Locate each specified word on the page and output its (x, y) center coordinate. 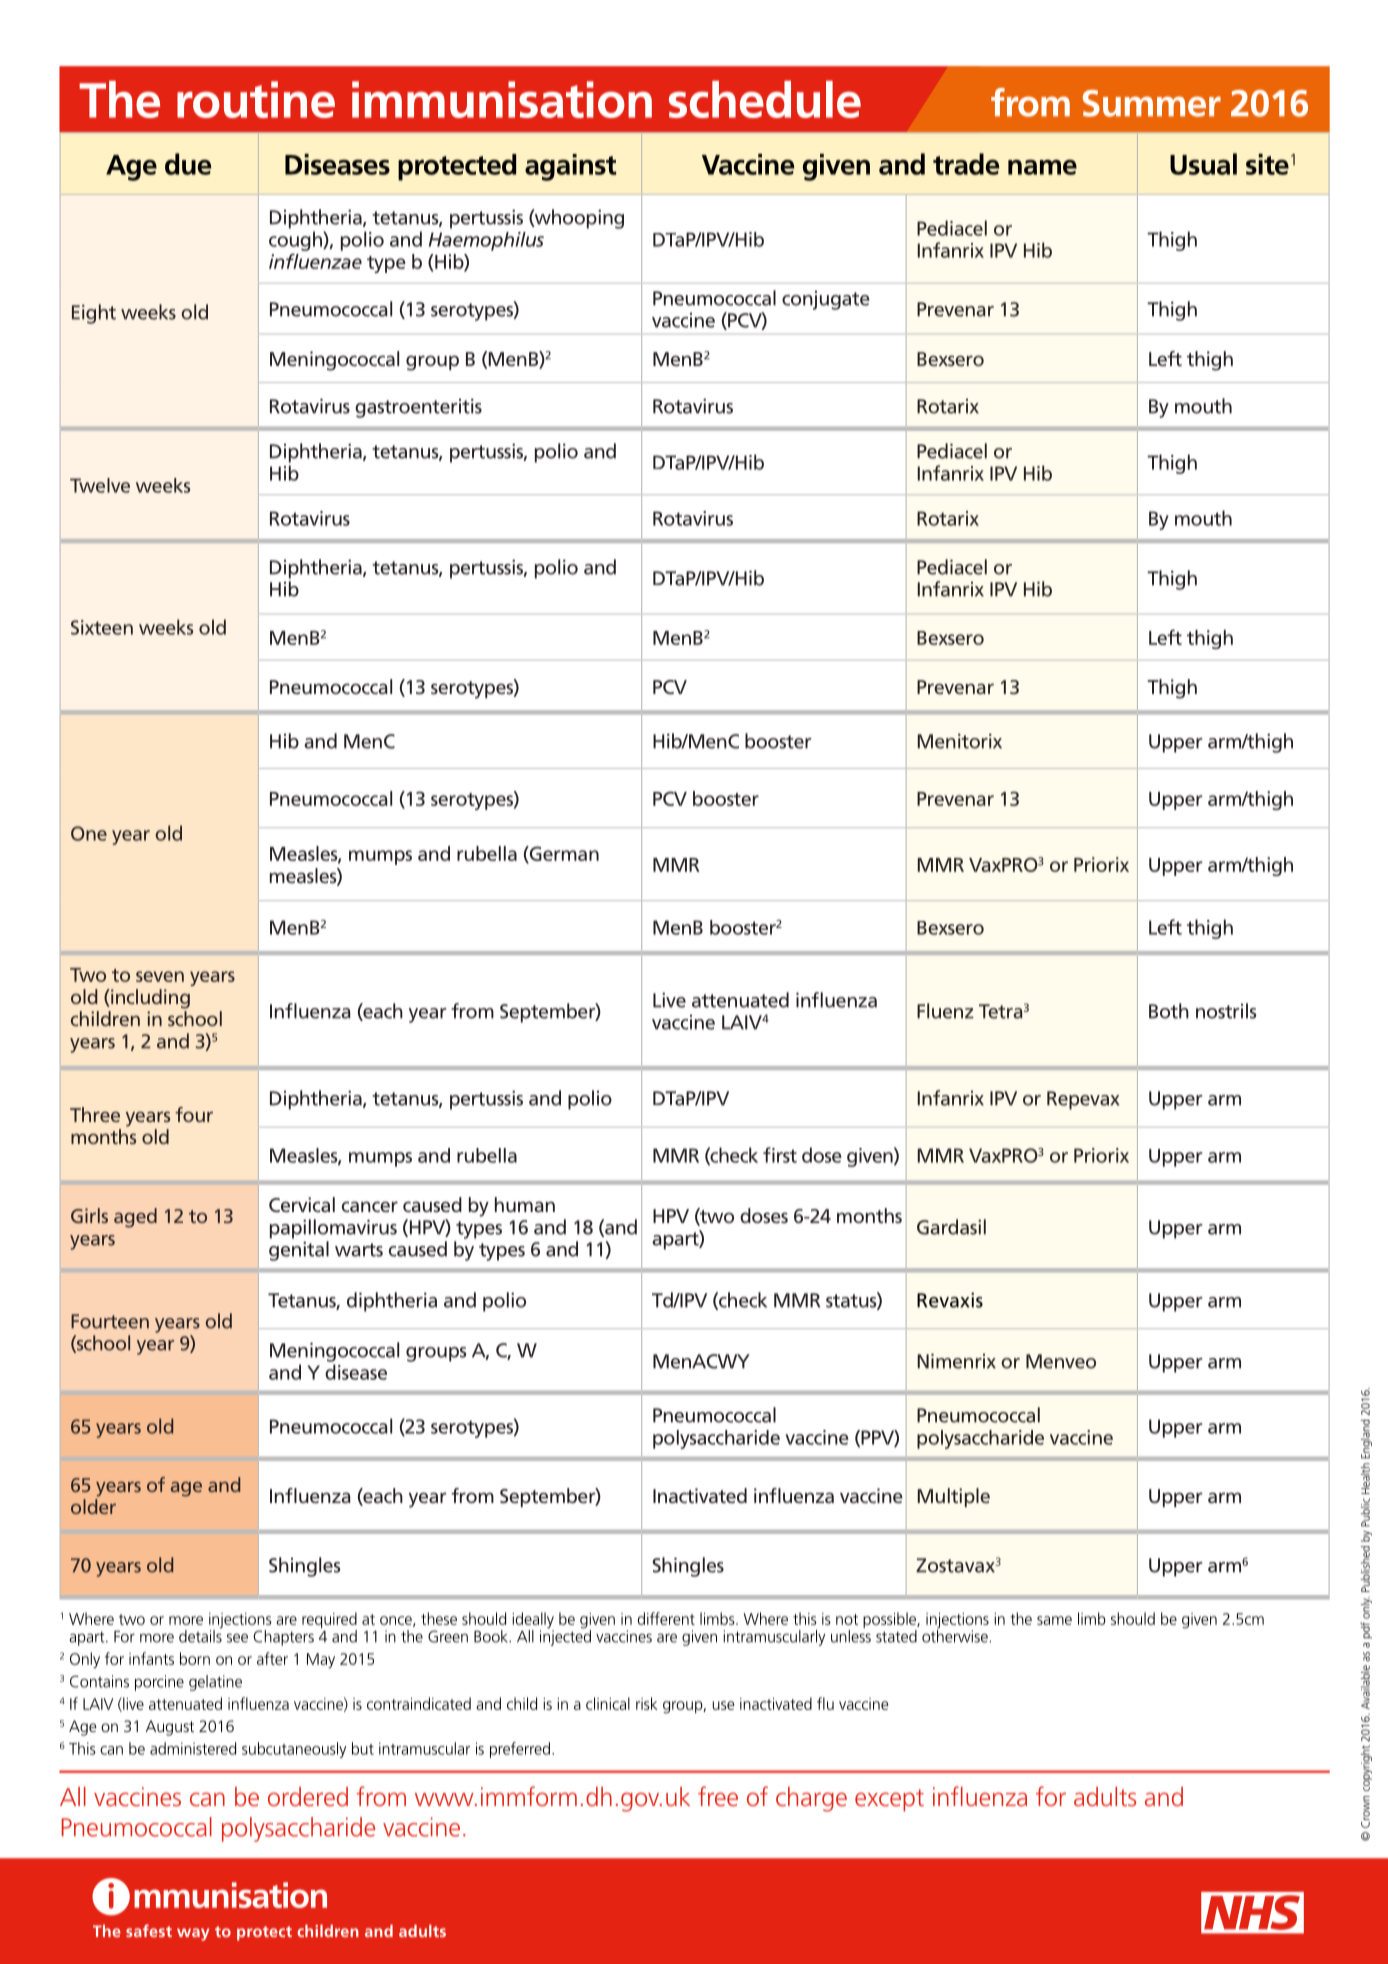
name (1042, 167)
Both (1169, 1011)
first (780, 1155)
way (193, 1934)
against (570, 167)
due (188, 164)
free (718, 1796)
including (149, 999)
